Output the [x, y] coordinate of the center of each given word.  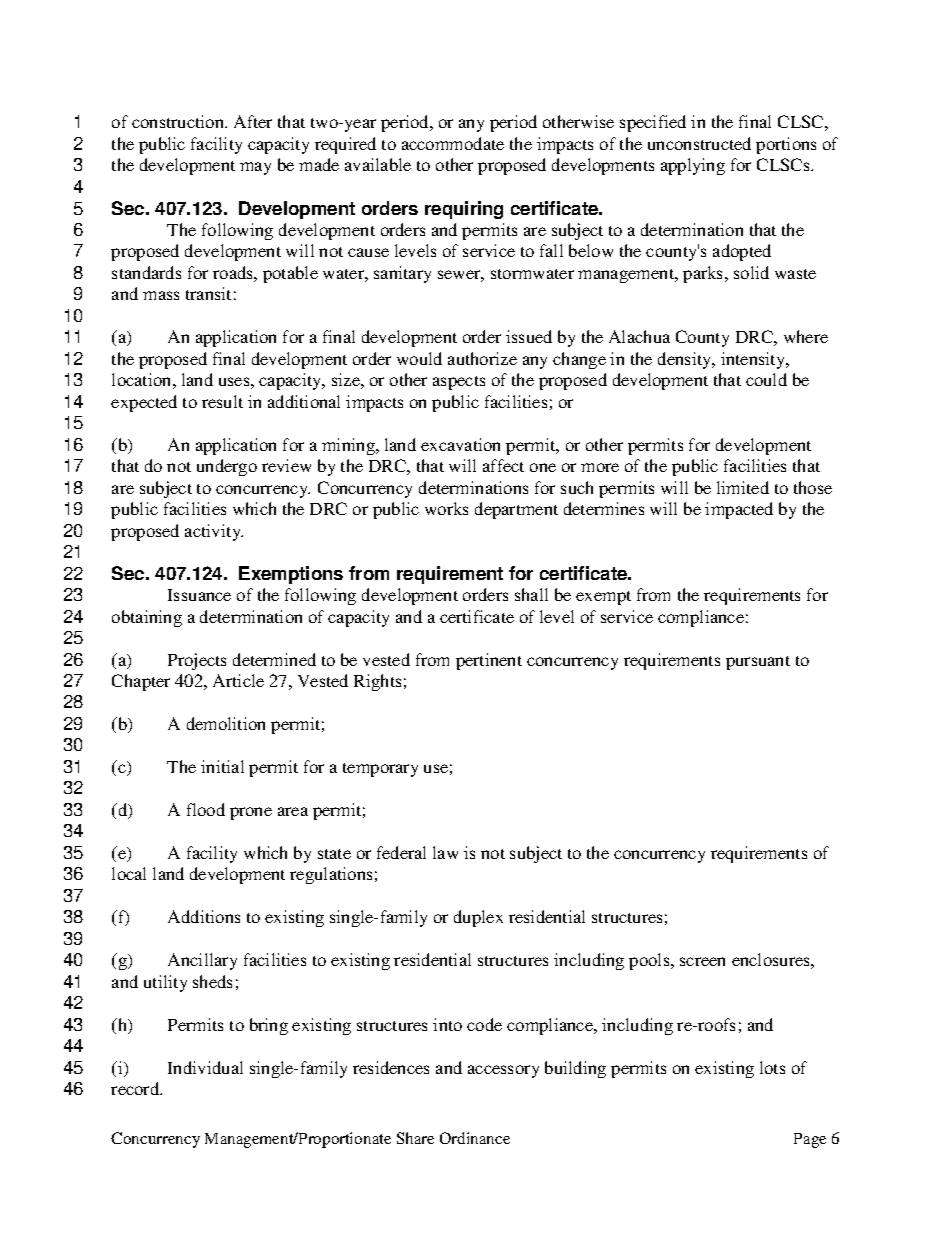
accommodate [453, 143]
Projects [197, 661]
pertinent [489, 661]
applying [693, 166]
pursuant [758, 663]
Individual [205, 1067]
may [255, 168]
